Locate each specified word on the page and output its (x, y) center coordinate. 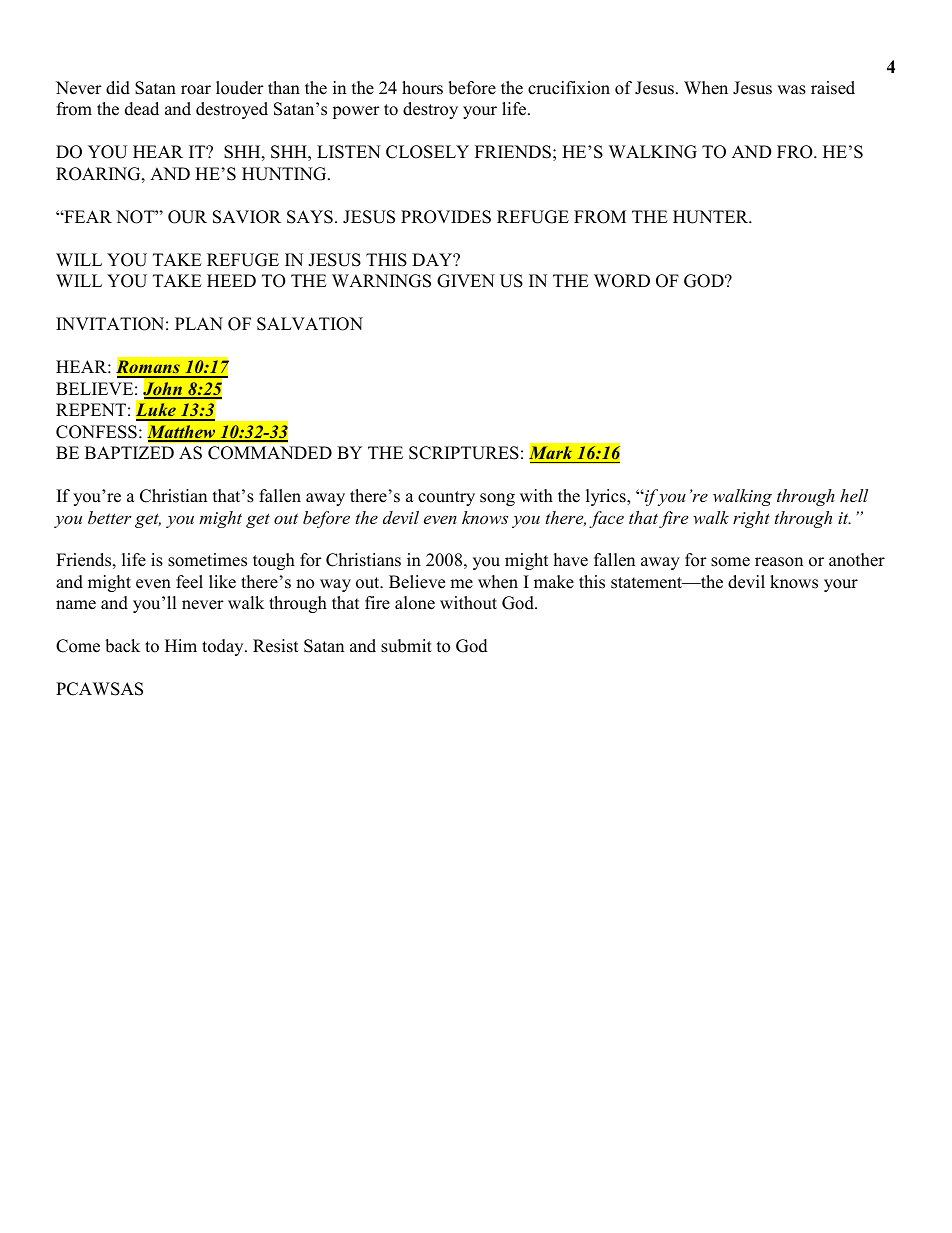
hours (422, 88)
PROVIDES (446, 217)
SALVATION (310, 324)
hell (854, 495)
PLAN (199, 323)
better (110, 517)
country (446, 498)
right (751, 519)
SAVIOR (247, 217)
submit (406, 646)
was (791, 90)
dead (142, 109)
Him (181, 645)
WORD (622, 281)
